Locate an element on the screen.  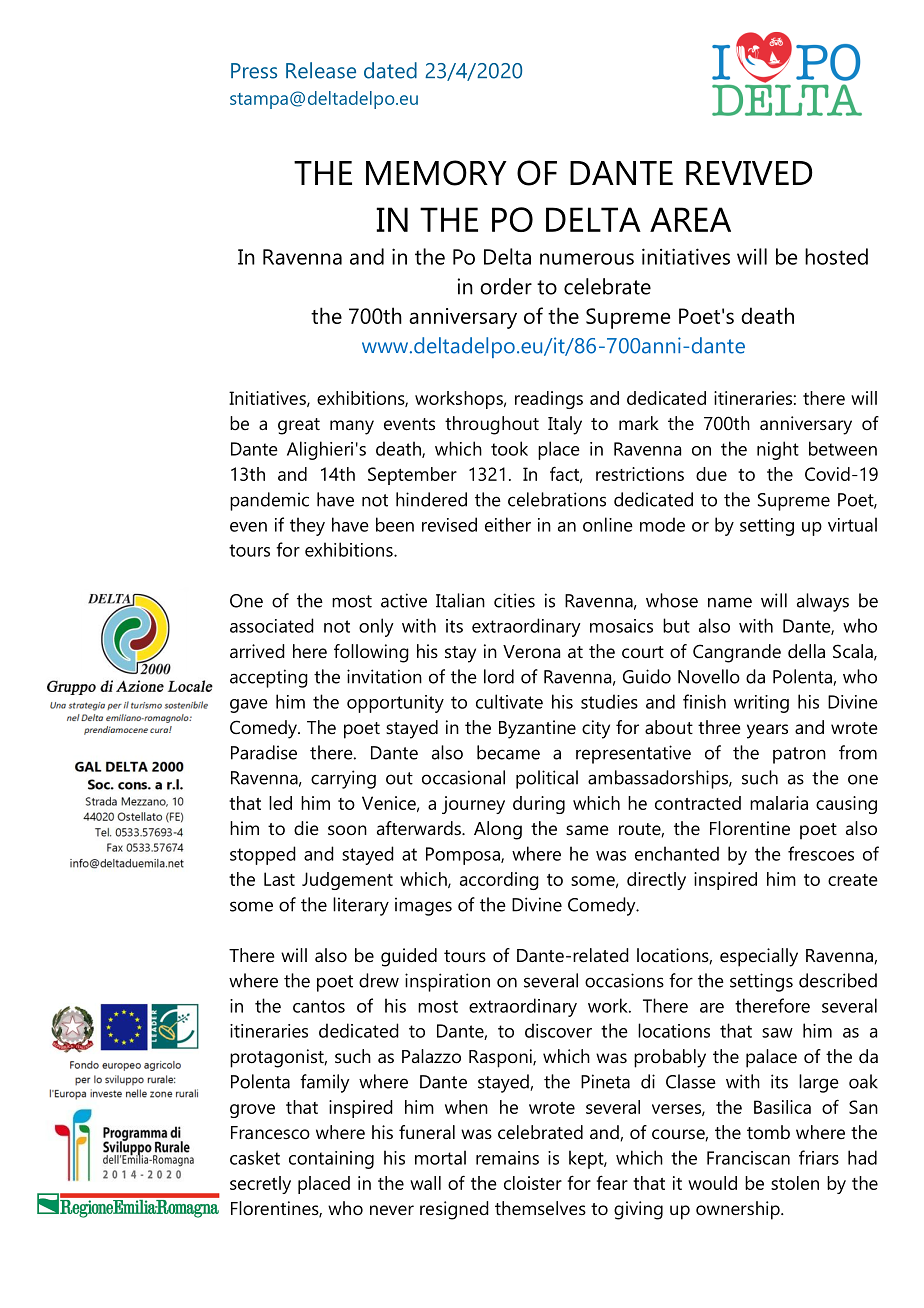
literary is located at coordinates (361, 906).
